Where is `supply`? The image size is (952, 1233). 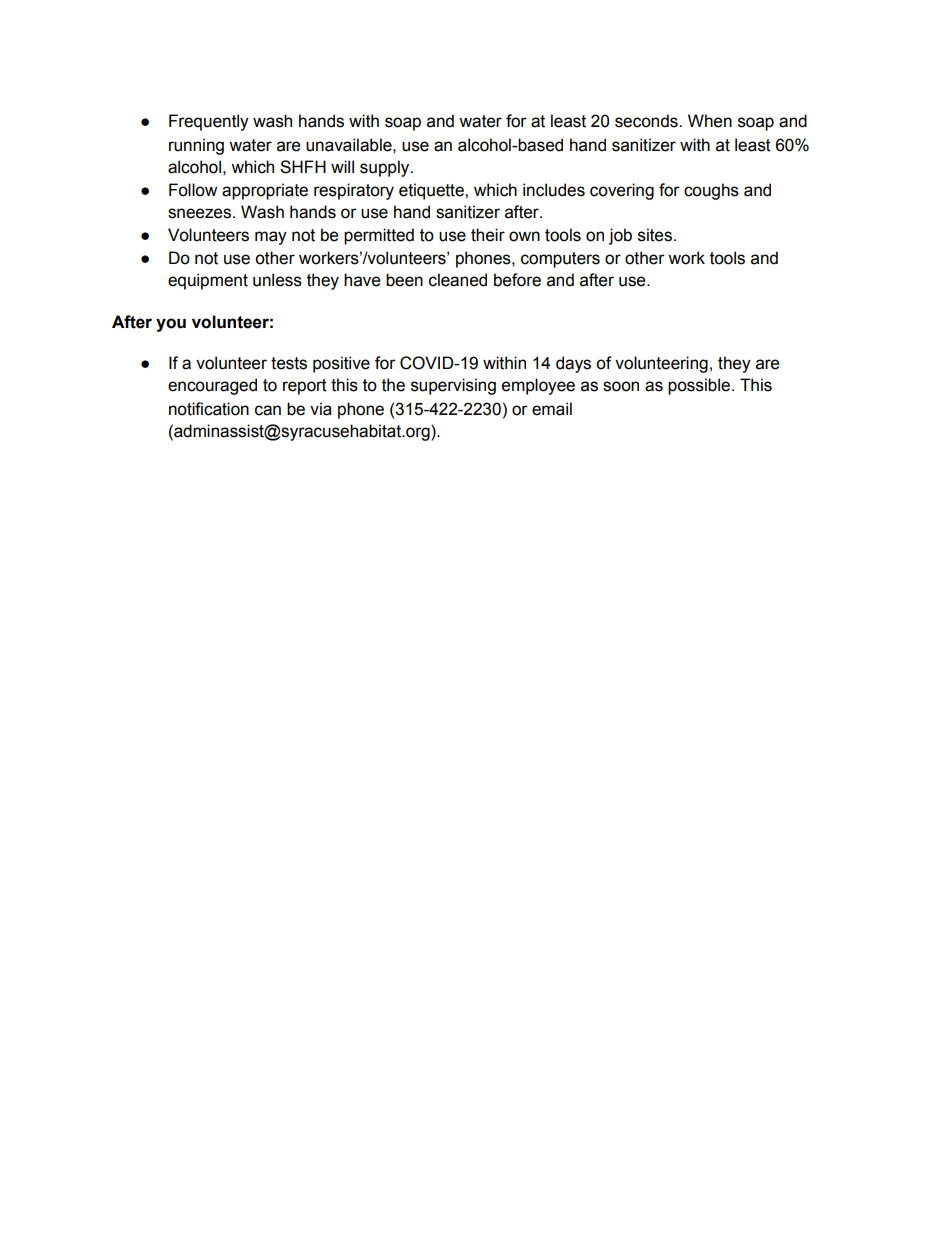
supply is located at coordinates (386, 168).
